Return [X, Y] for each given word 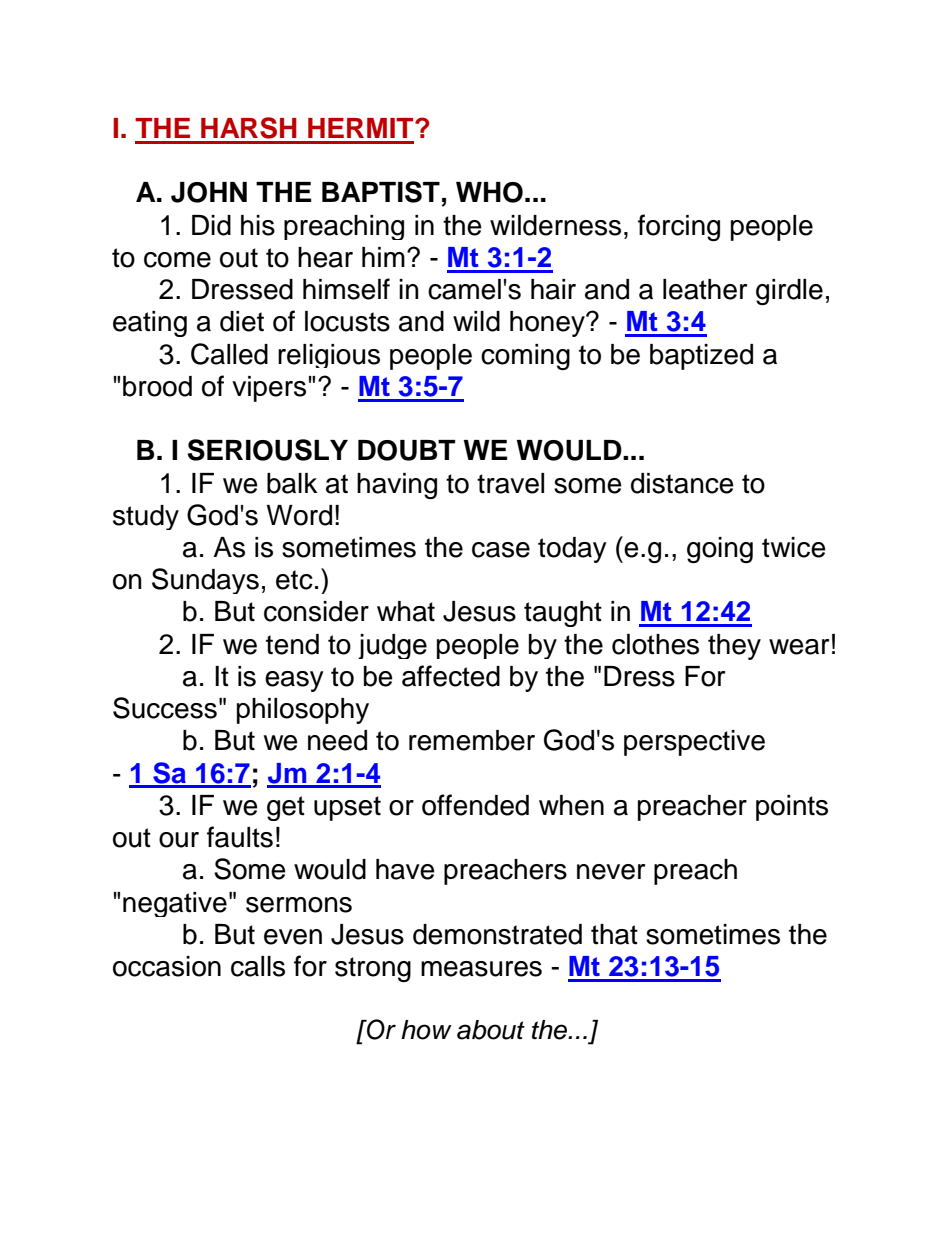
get [286, 808]
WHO [489, 192]
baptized [701, 357]
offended [475, 805]
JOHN [209, 192]
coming [525, 357]
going [720, 550]
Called [229, 354]
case [501, 550]
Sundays [205, 581]
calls [258, 966]
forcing [679, 227]
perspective [694, 743]
